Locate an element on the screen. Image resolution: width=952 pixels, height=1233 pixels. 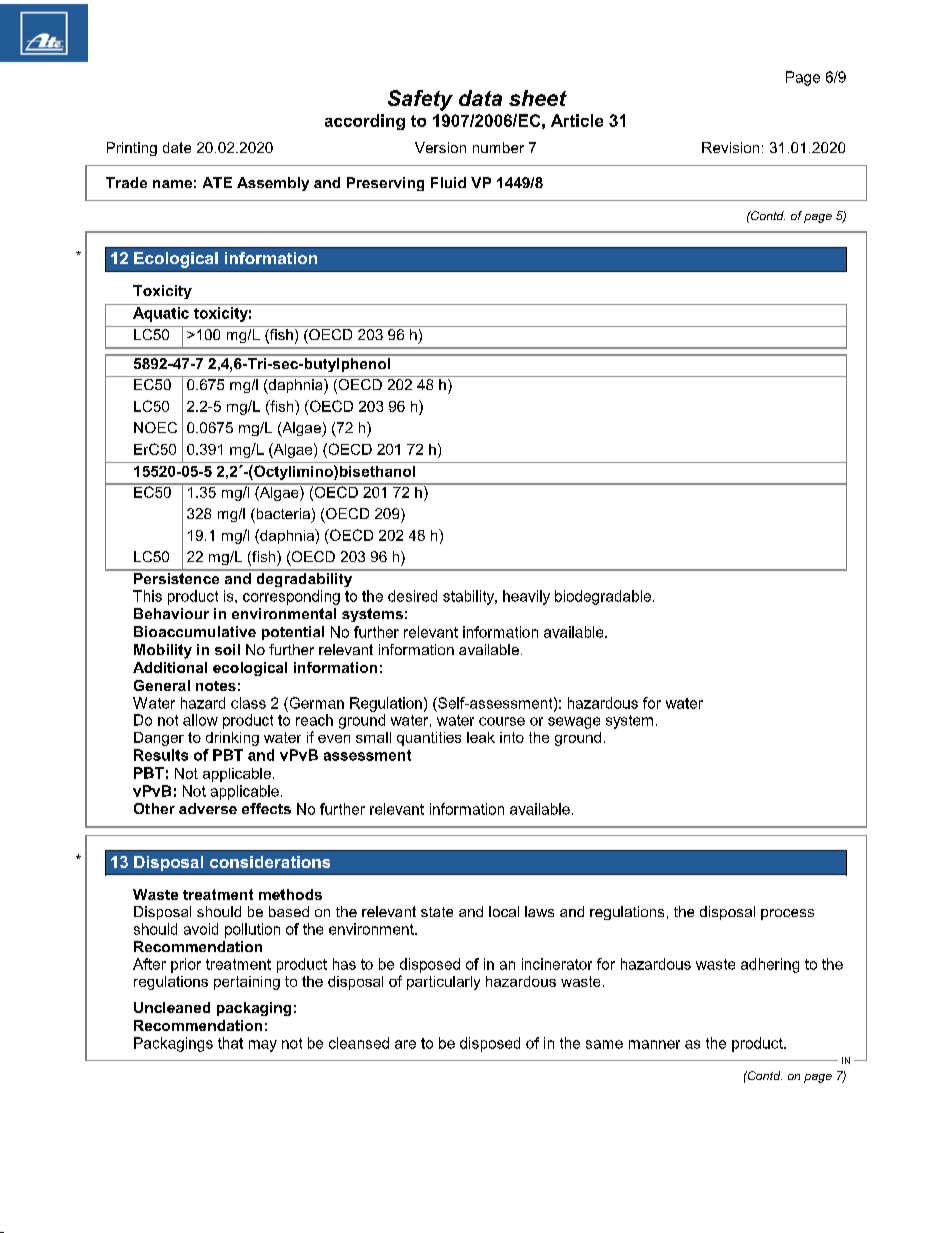
date is located at coordinates (177, 147).
